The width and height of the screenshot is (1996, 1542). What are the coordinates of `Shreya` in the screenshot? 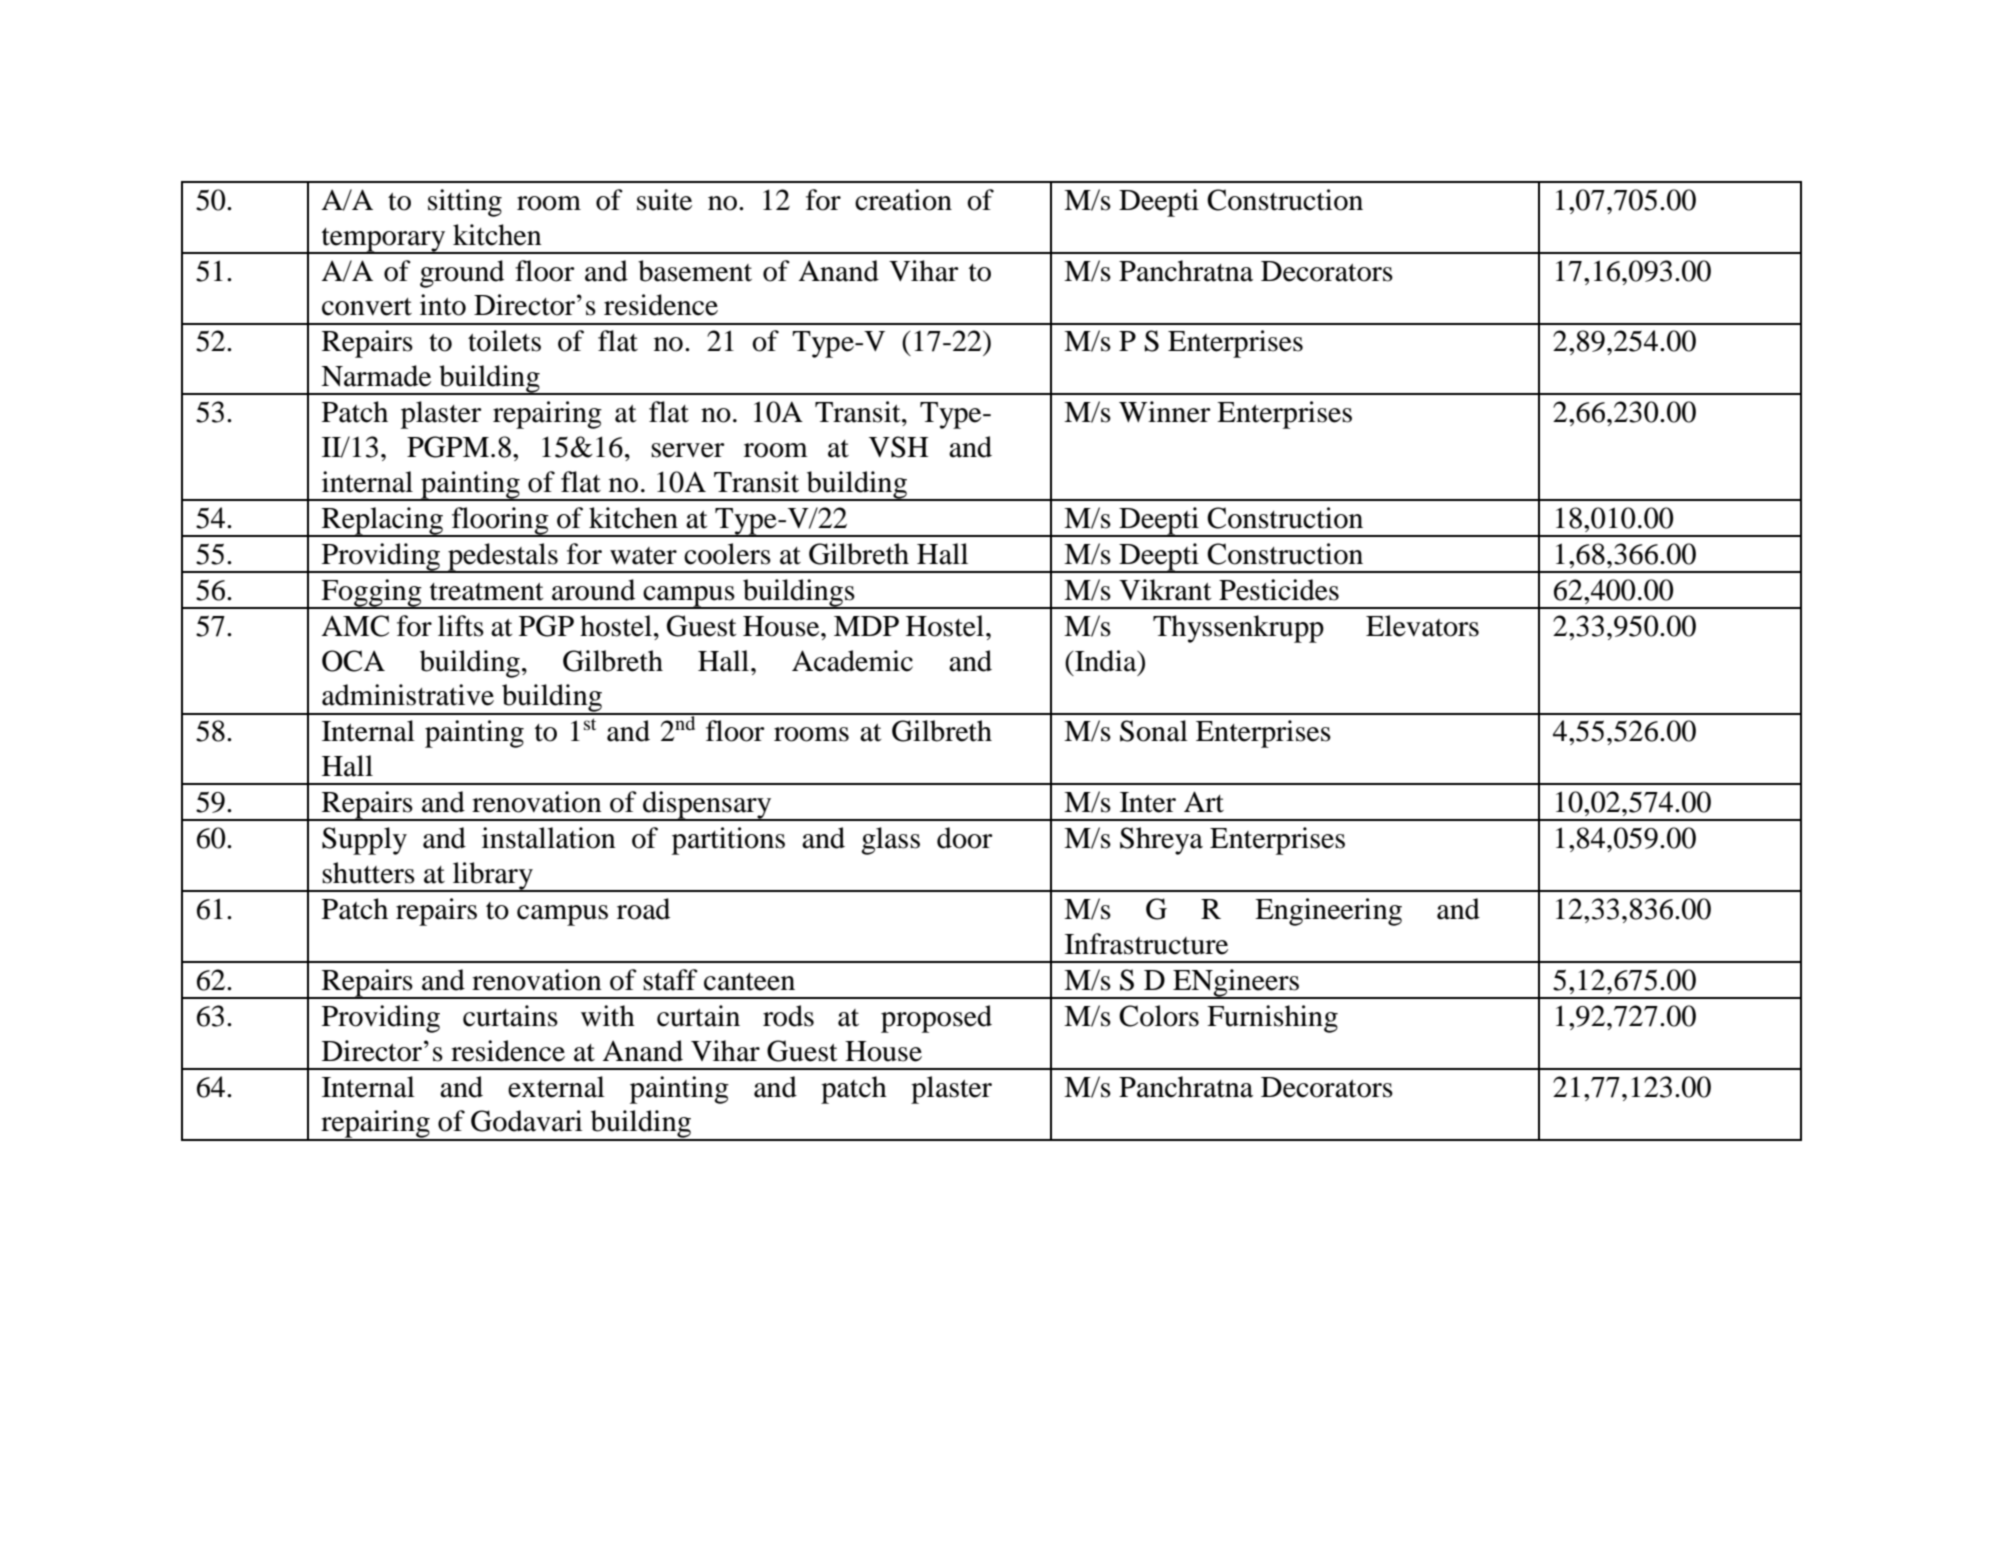 It's located at (1161, 841).
